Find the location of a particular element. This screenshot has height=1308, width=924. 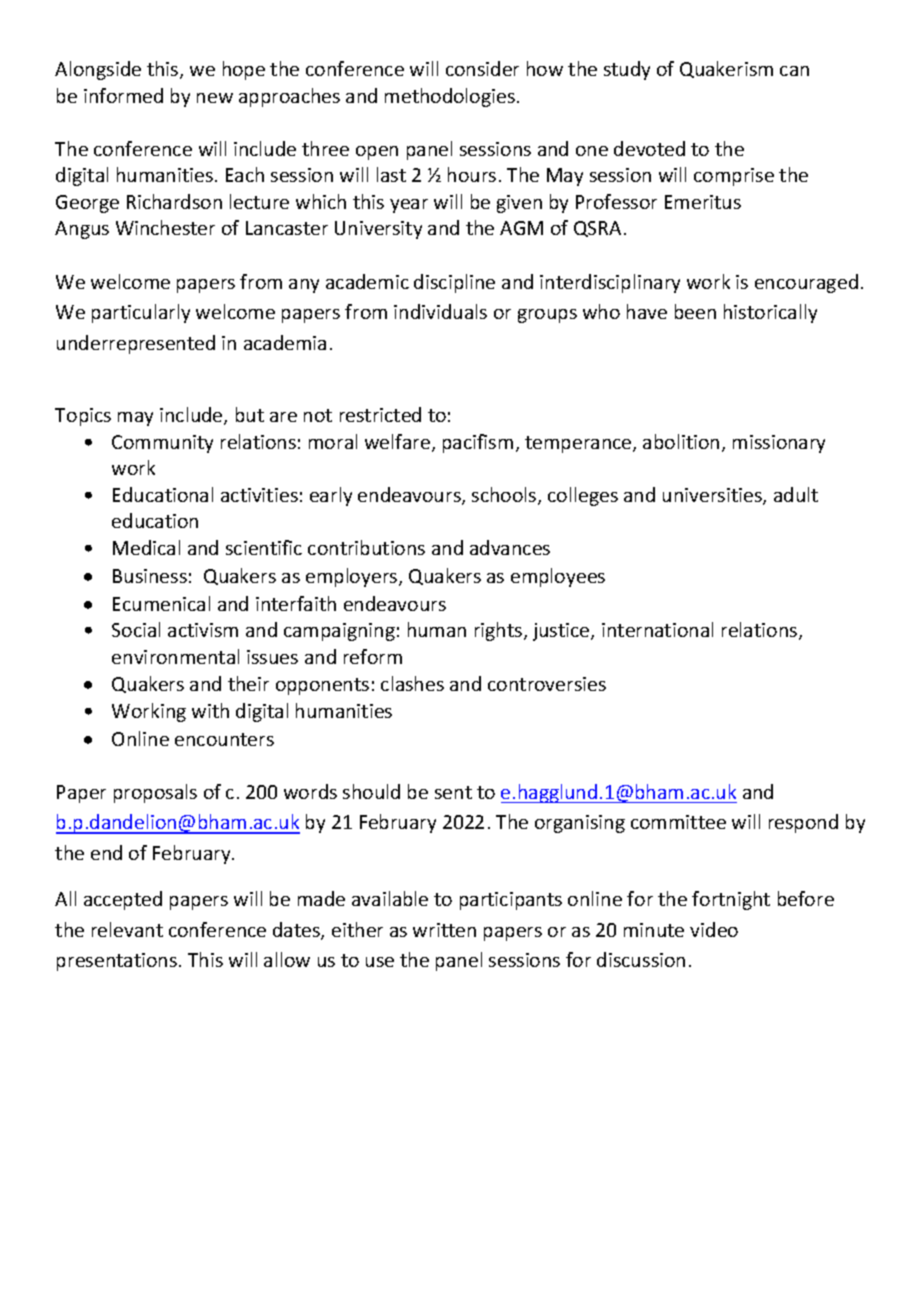

relevant is located at coordinates (127, 929).
